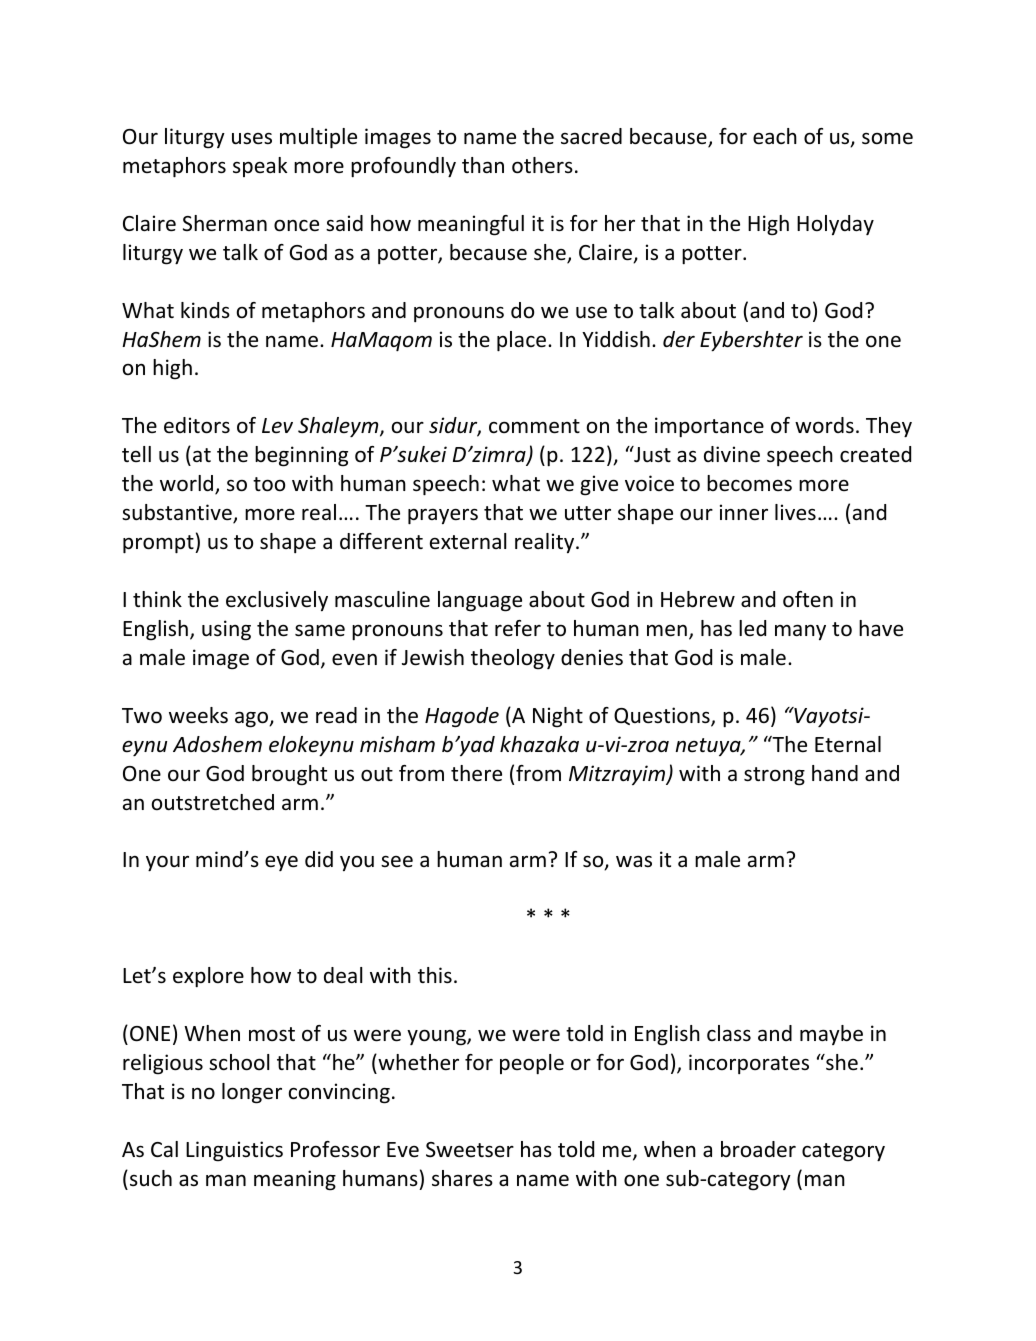  Describe the element at coordinates (260, 167) in the image. I see `speak` at that location.
